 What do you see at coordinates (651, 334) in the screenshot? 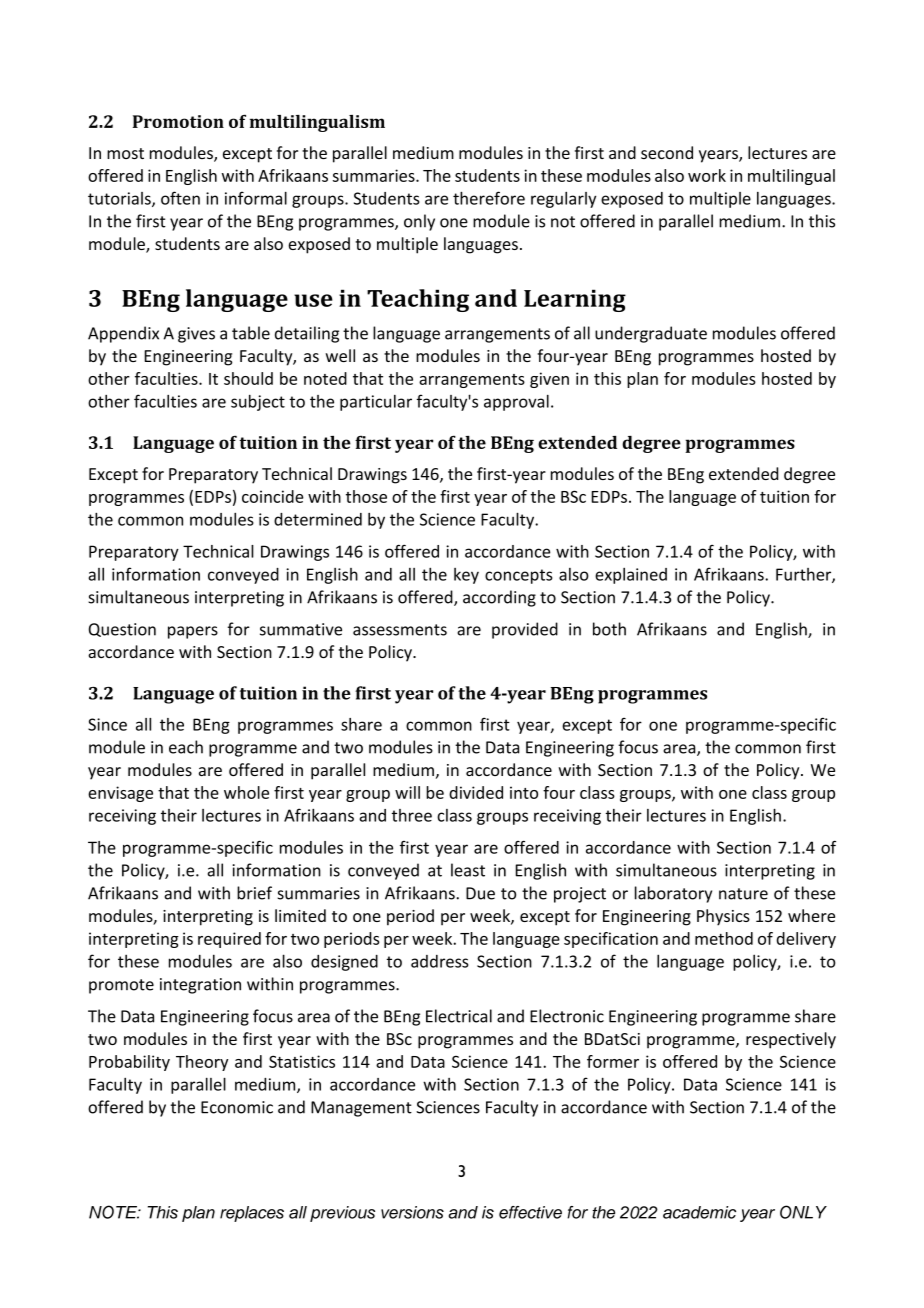
I see `undergraduate` at bounding box center [651, 334].
